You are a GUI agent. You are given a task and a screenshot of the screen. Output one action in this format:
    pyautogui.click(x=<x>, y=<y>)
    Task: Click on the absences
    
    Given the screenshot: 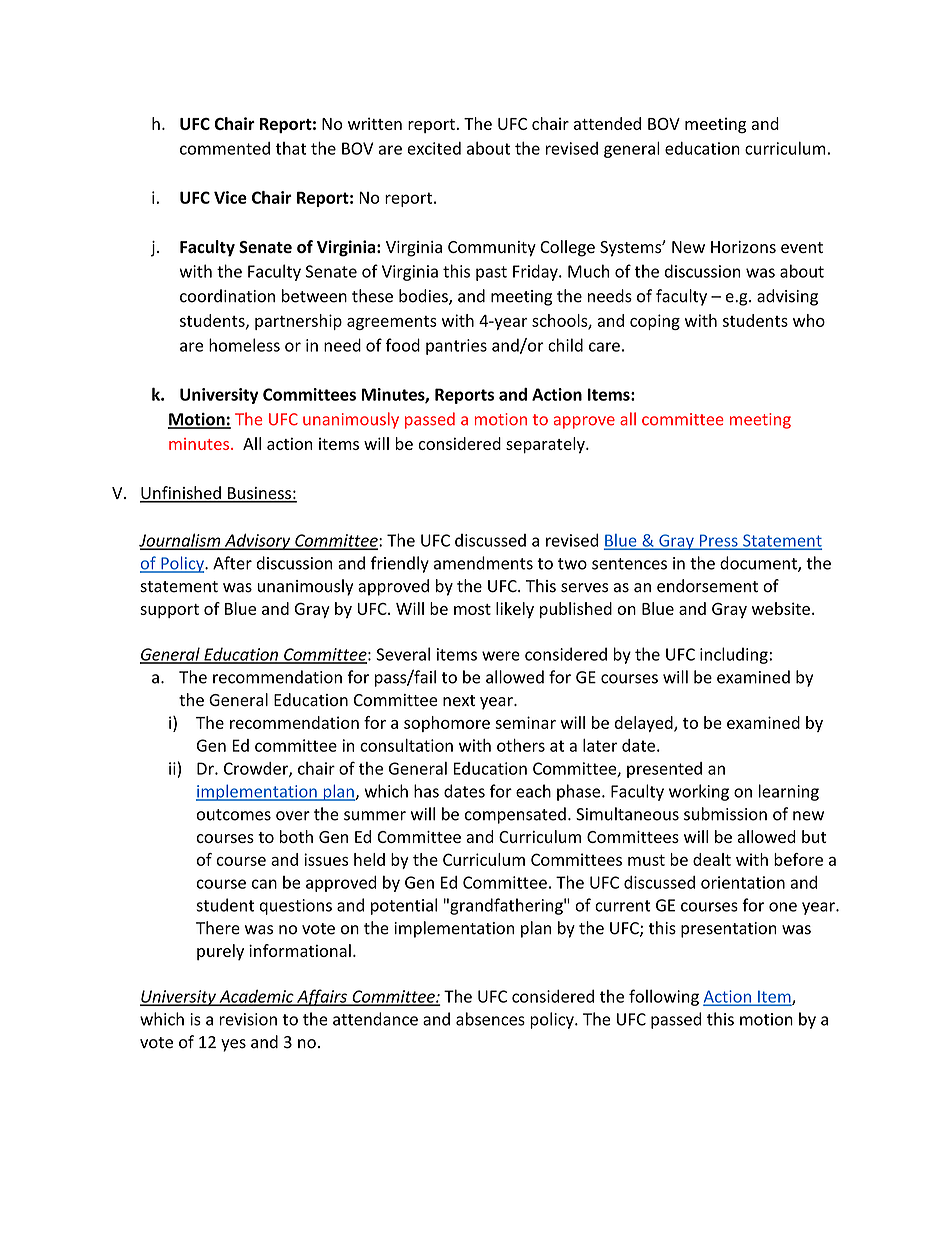 What is the action you would take?
    pyautogui.click(x=490, y=1019)
